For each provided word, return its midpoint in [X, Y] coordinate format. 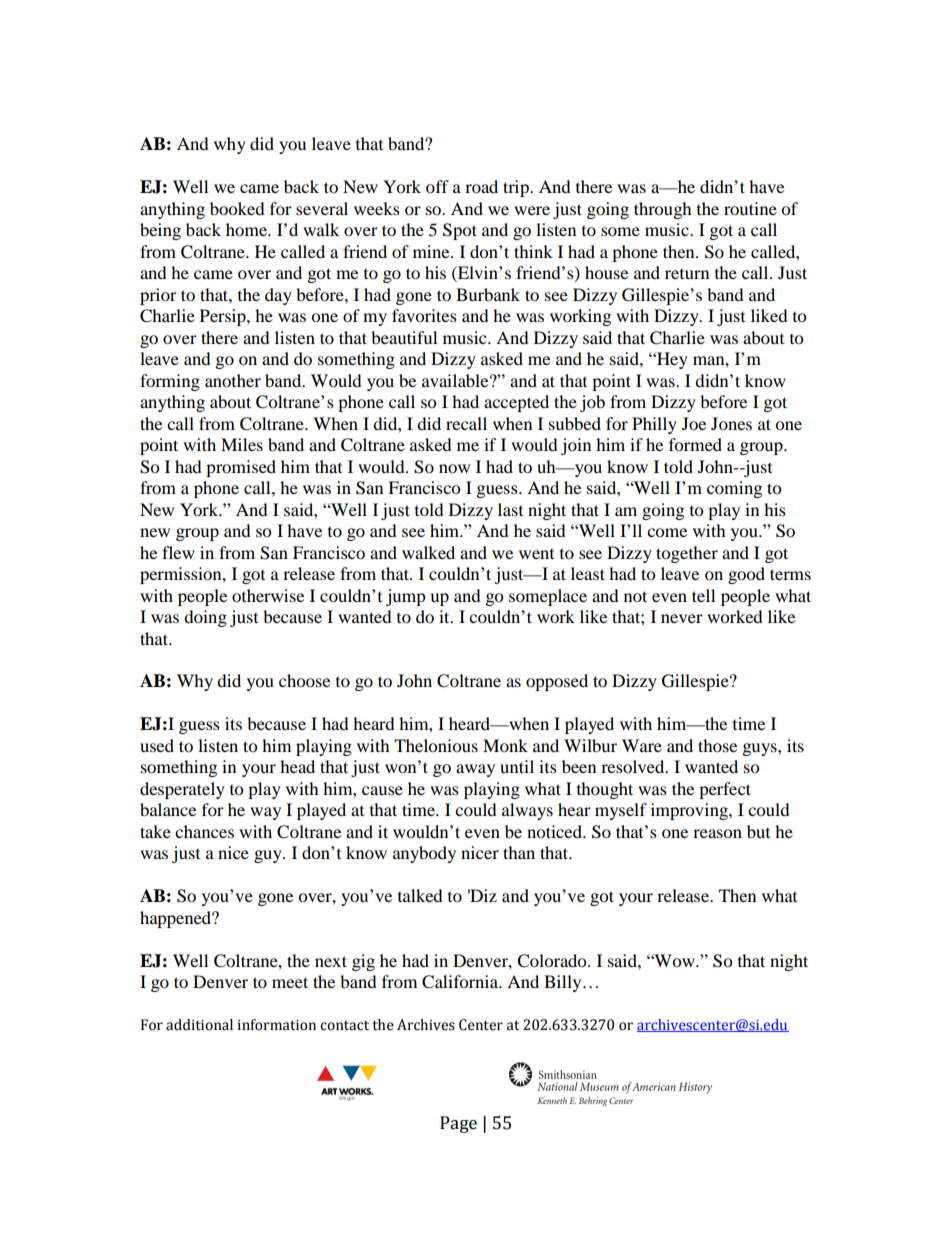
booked [237, 208]
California [461, 982]
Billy [564, 983]
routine [750, 208]
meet [290, 982]
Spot [460, 231]
